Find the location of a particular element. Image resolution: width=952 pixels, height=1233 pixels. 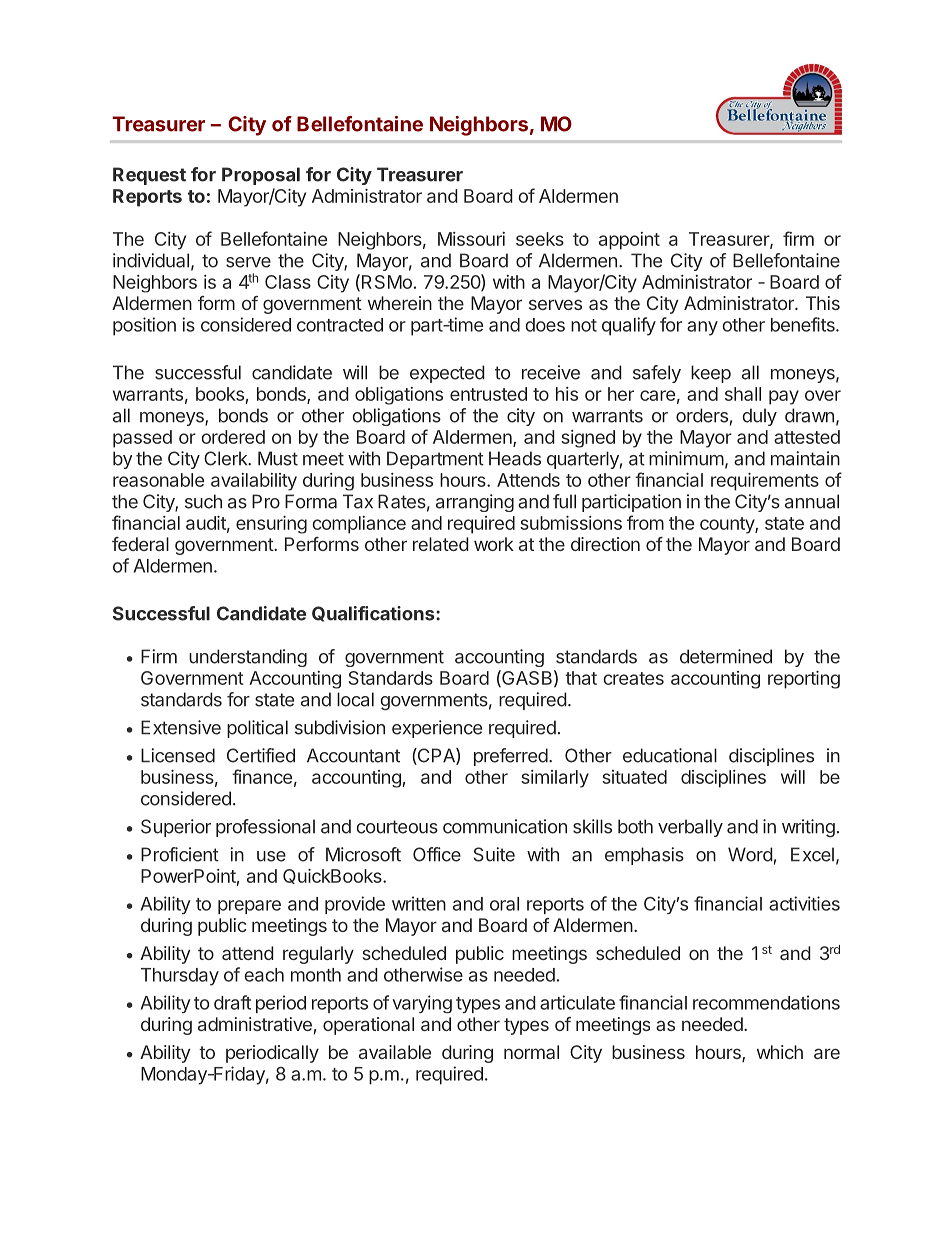

appoint is located at coordinates (629, 241).
